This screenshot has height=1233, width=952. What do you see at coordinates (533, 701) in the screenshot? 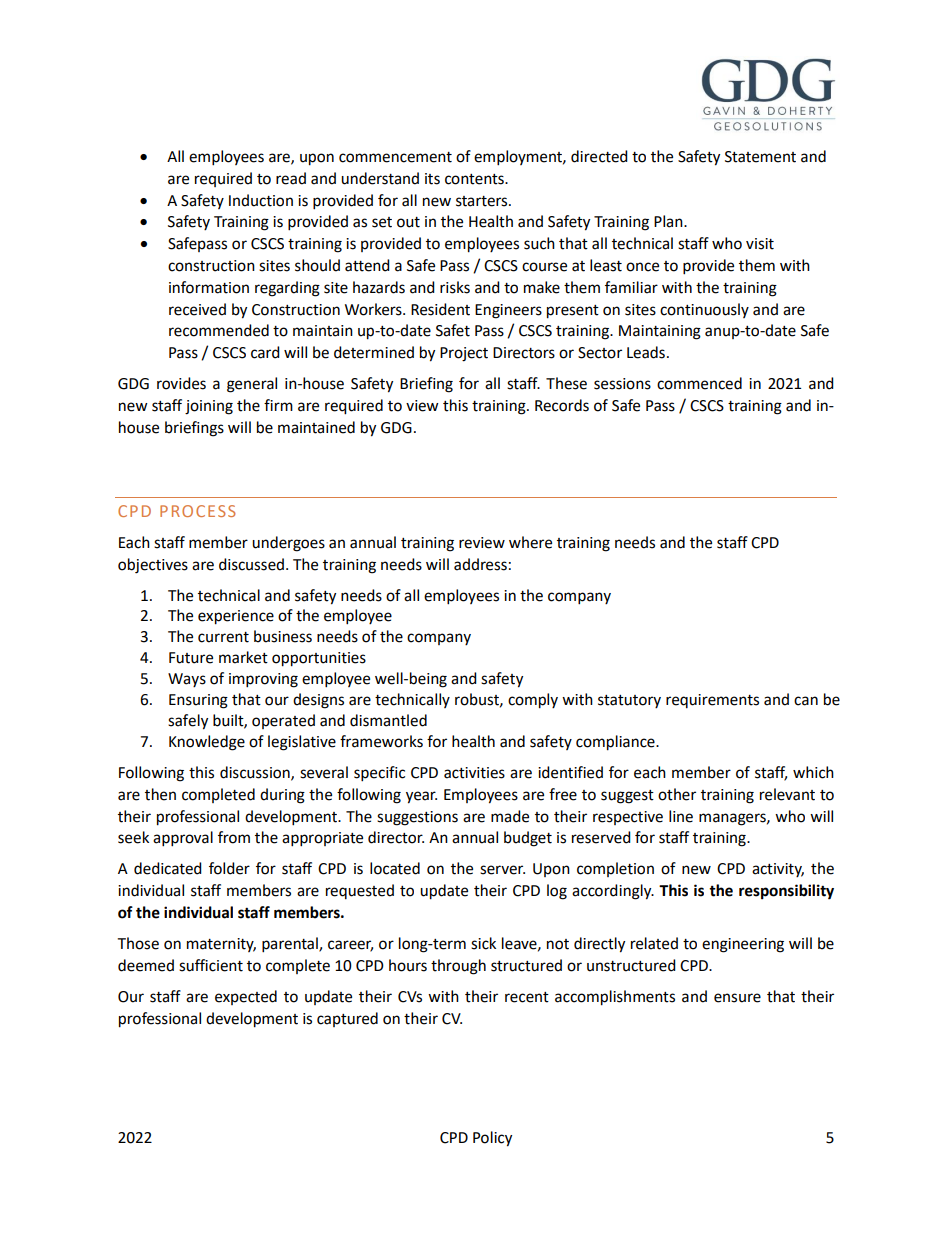
I see `comply` at bounding box center [533, 701].
